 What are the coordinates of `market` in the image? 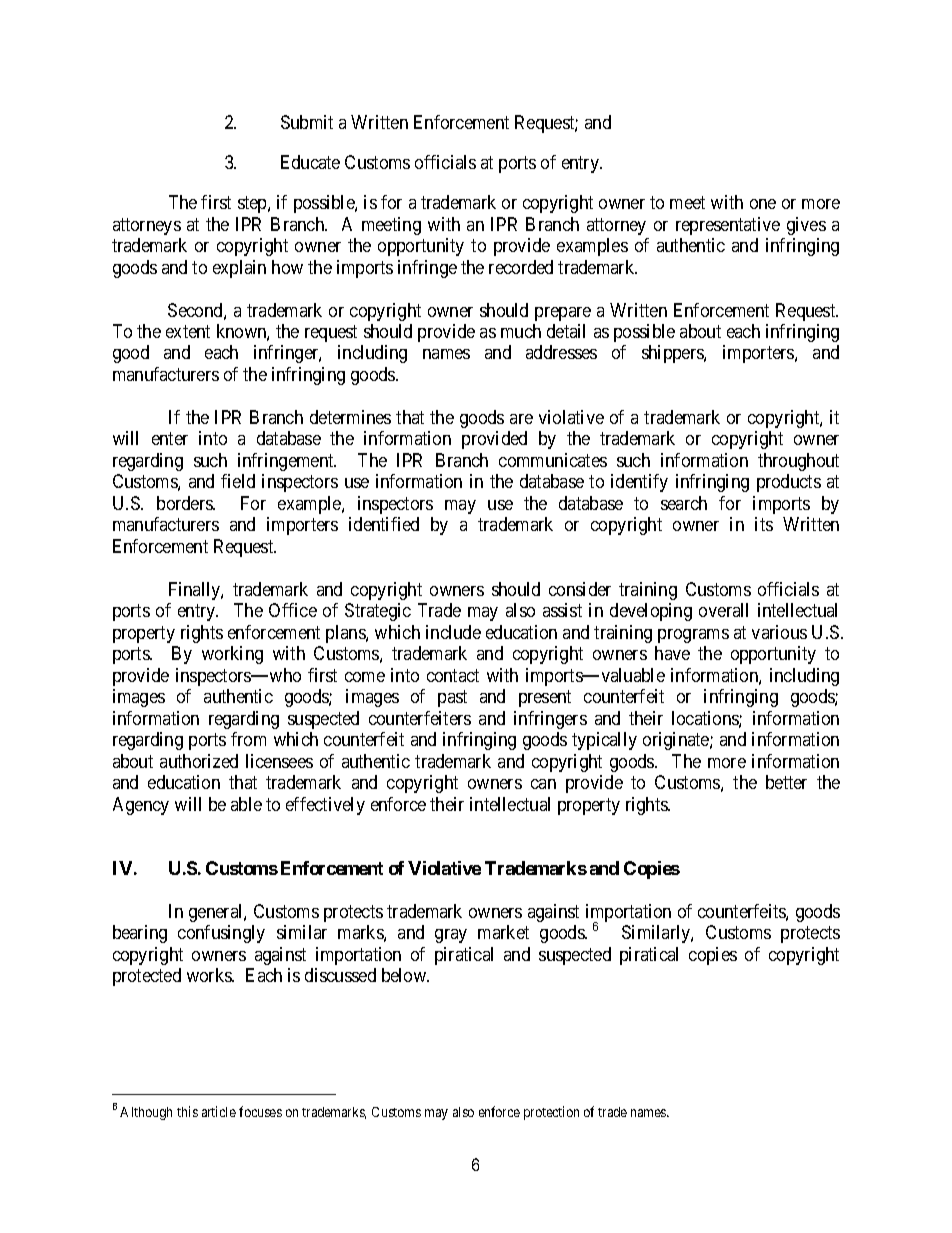 It's located at (503, 932).
